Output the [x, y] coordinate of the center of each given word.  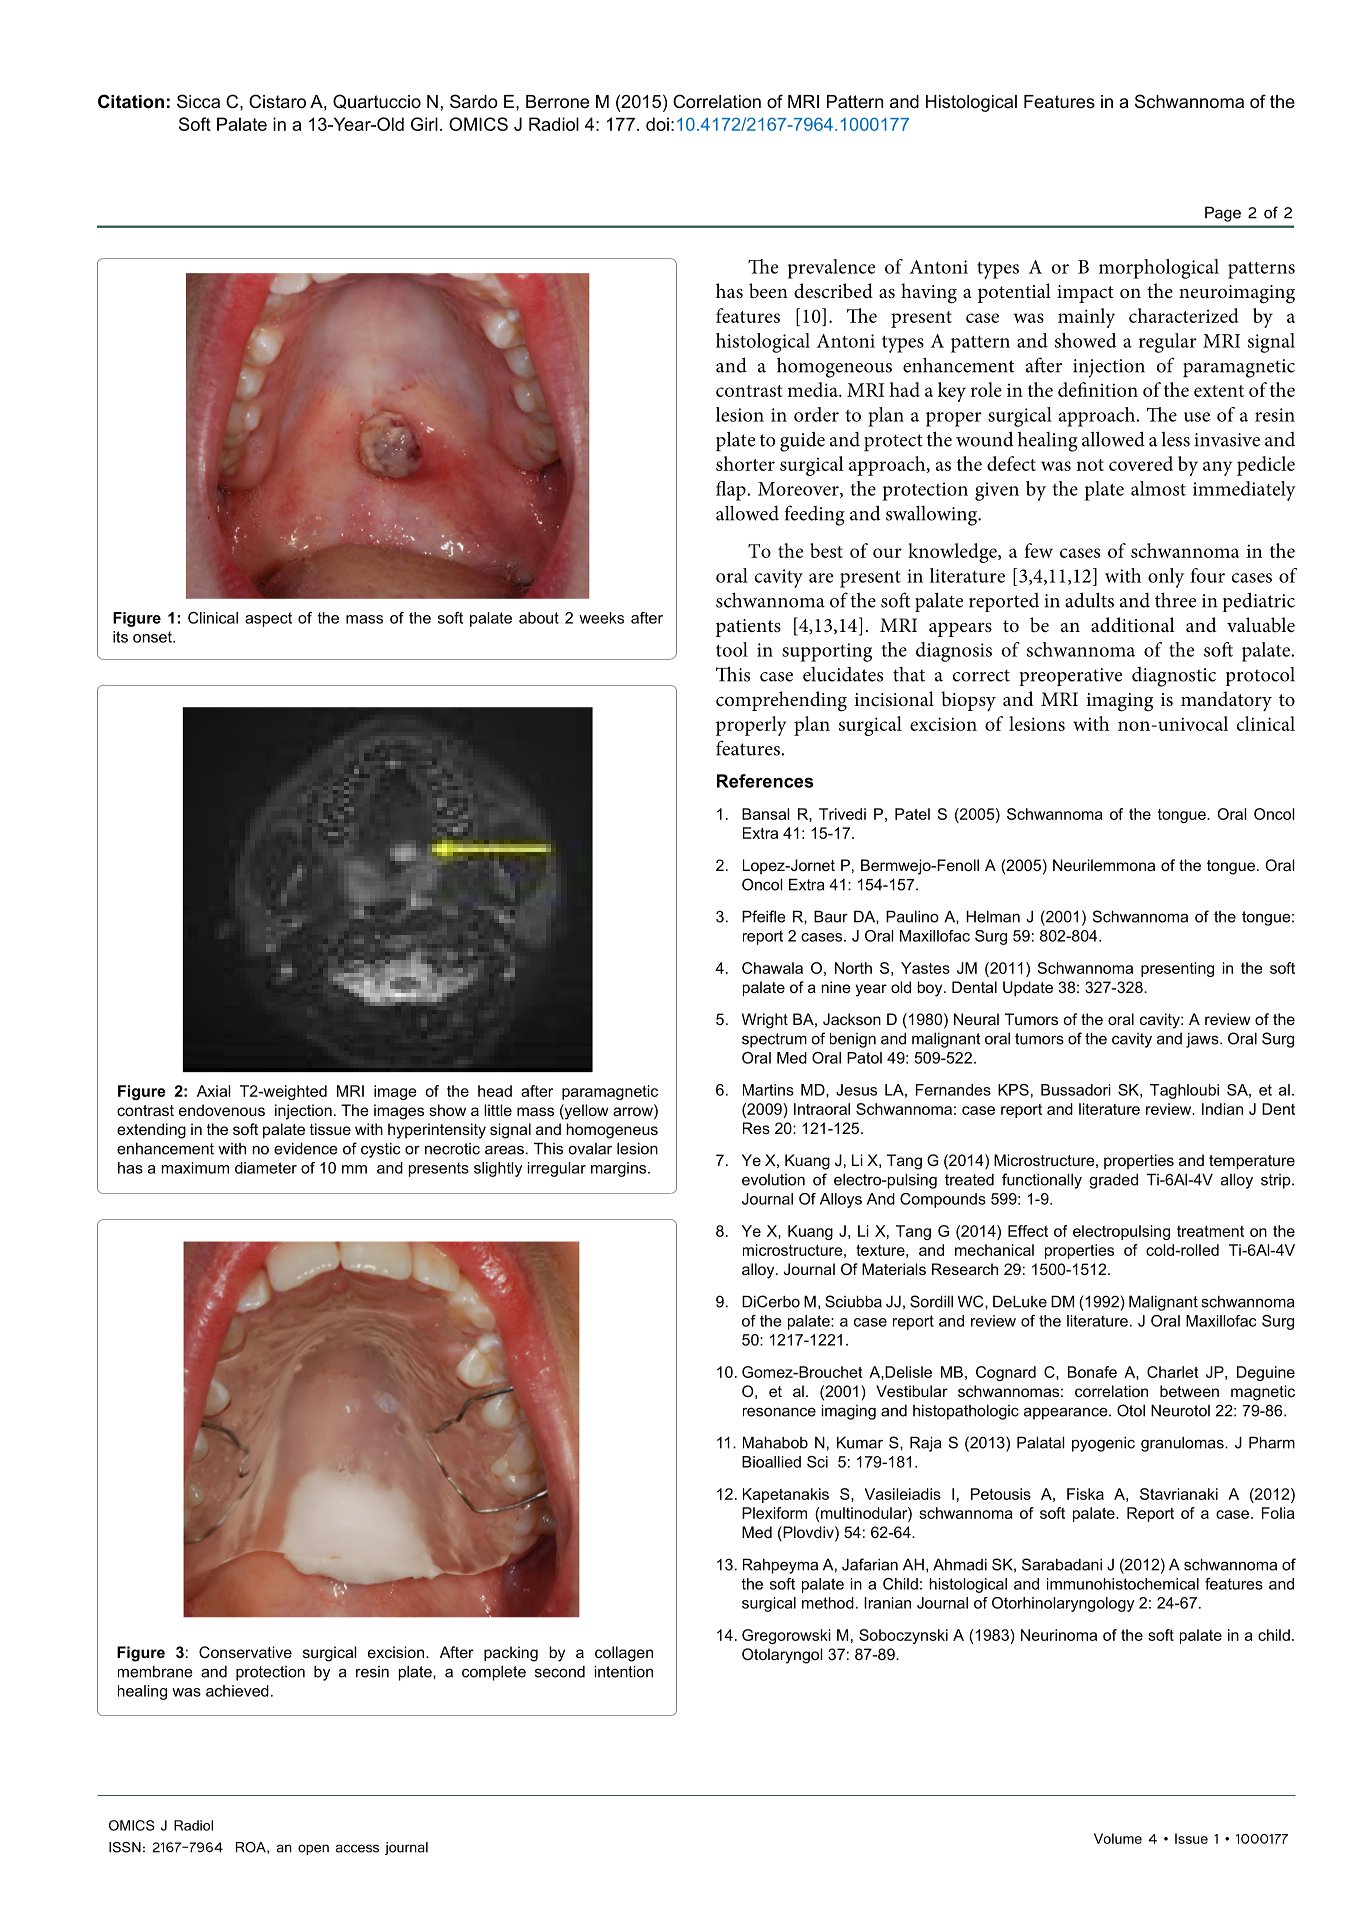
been [768, 291]
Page [1223, 214]
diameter [266, 1168]
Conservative [245, 1652]
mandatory [1226, 701]
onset [153, 637]
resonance [779, 1412]
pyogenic [1103, 1444]
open [313, 1849]
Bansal [765, 814]
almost [1158, 488]
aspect [268, 619]
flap [732, 491]
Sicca [198, 101]
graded [1114, 1181]
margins [620, 1169]
